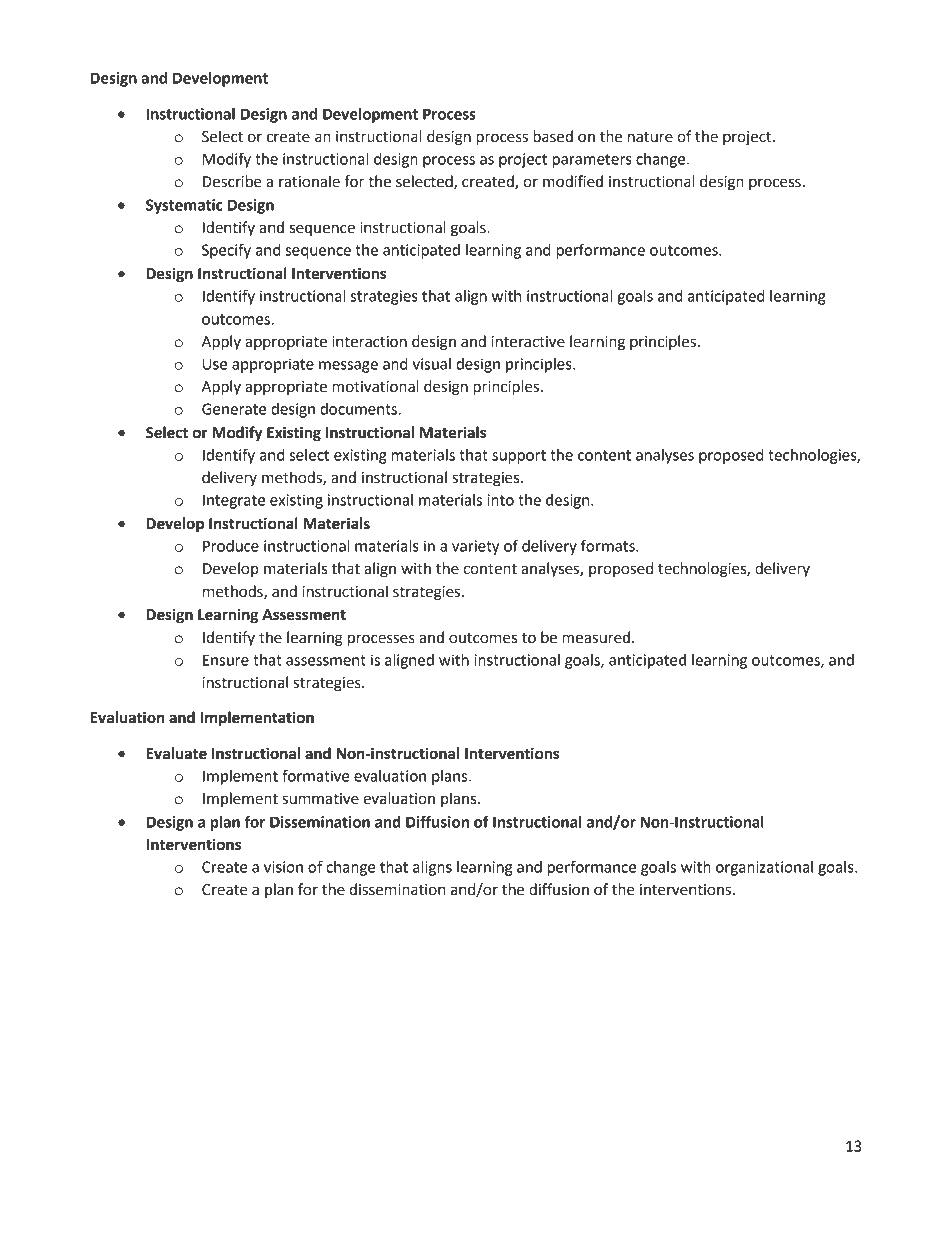 This image has width=952, height=1233. What do you see at coordinates (528, 342) in the image?
I see `interactive` at bounding box center [528, 342].
